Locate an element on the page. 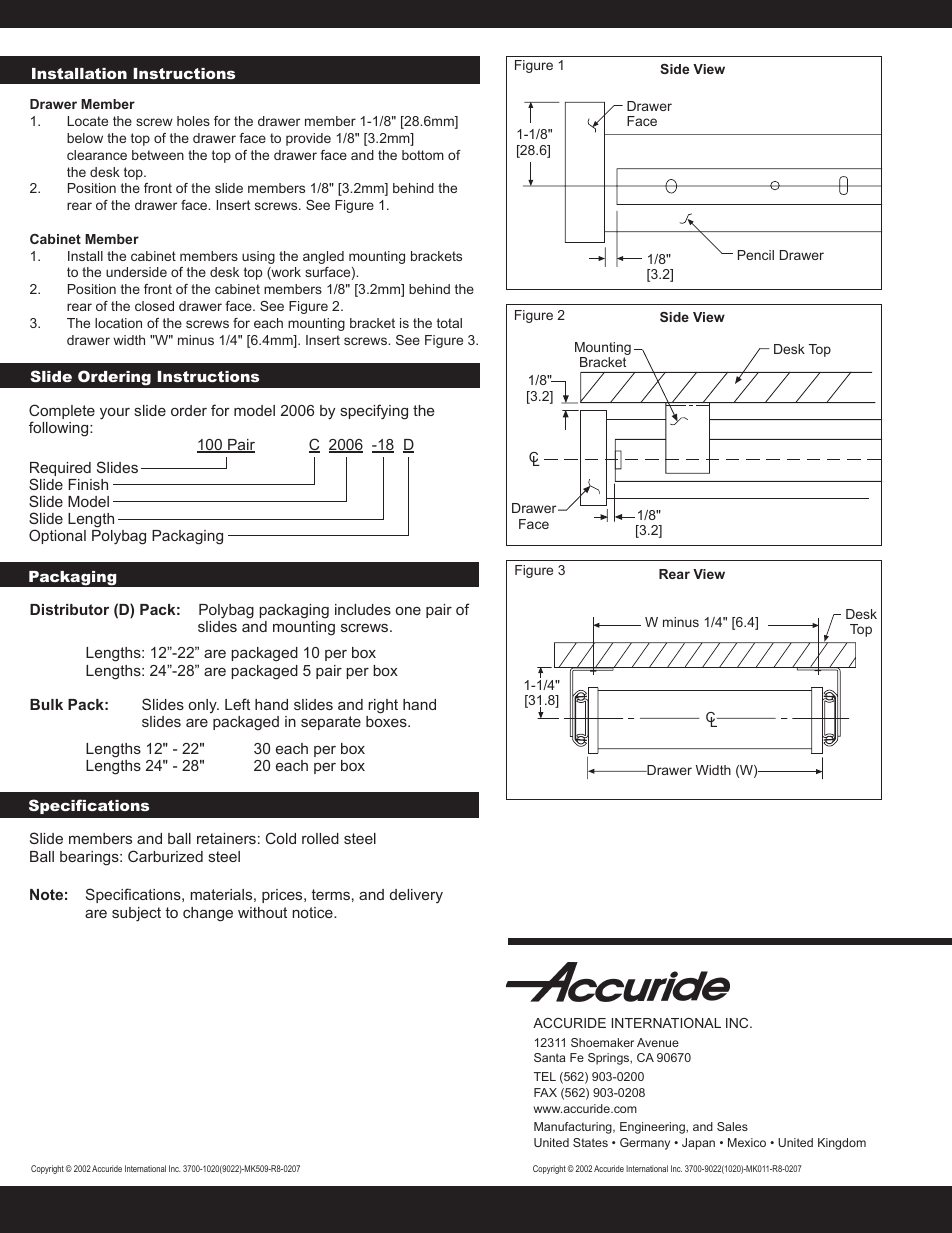 The width and height of the image is (952, 1233). boxes is located at coordinates (387, 721).
